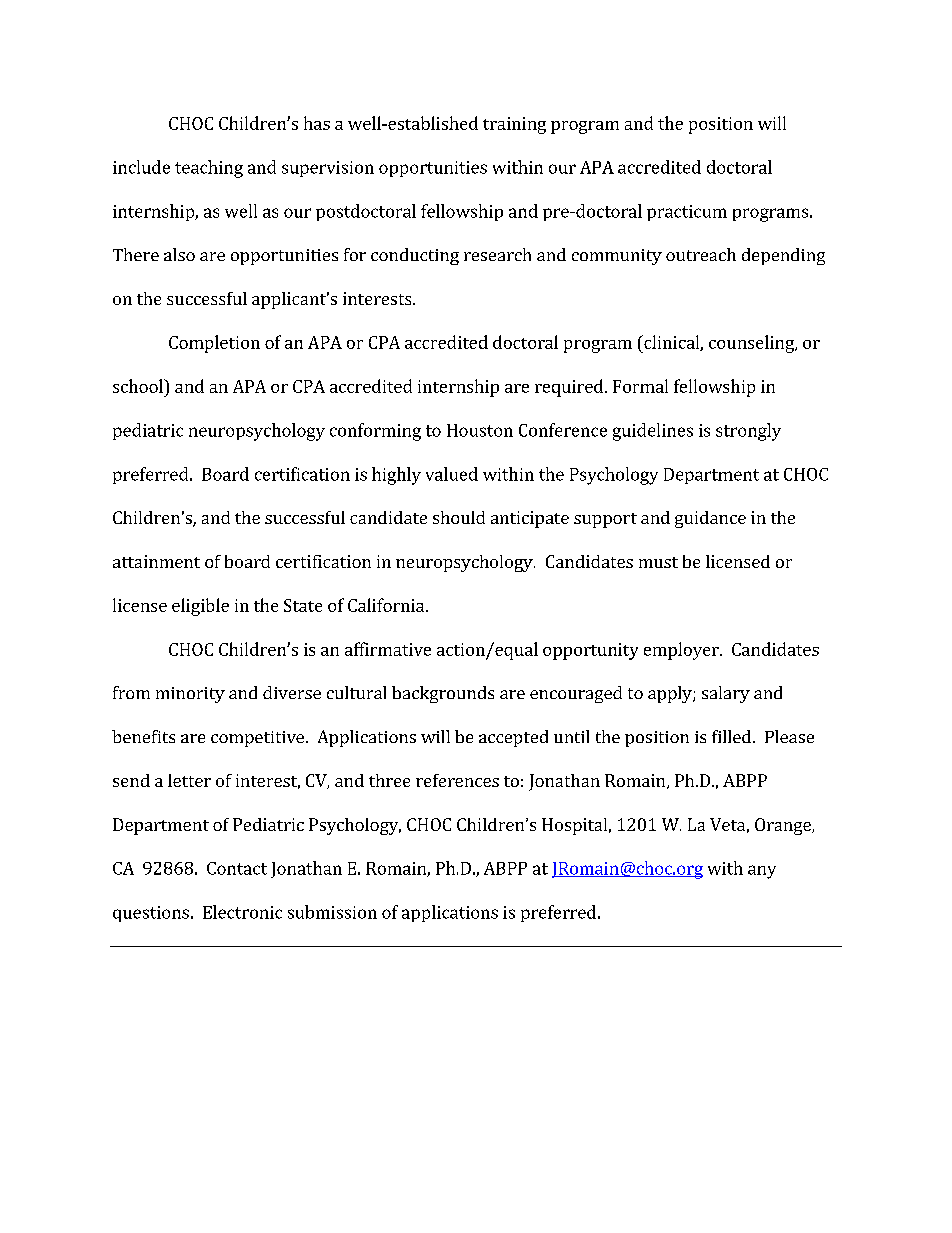 The image size is (952, 1233). I want to click on training, so click(514, 125).
